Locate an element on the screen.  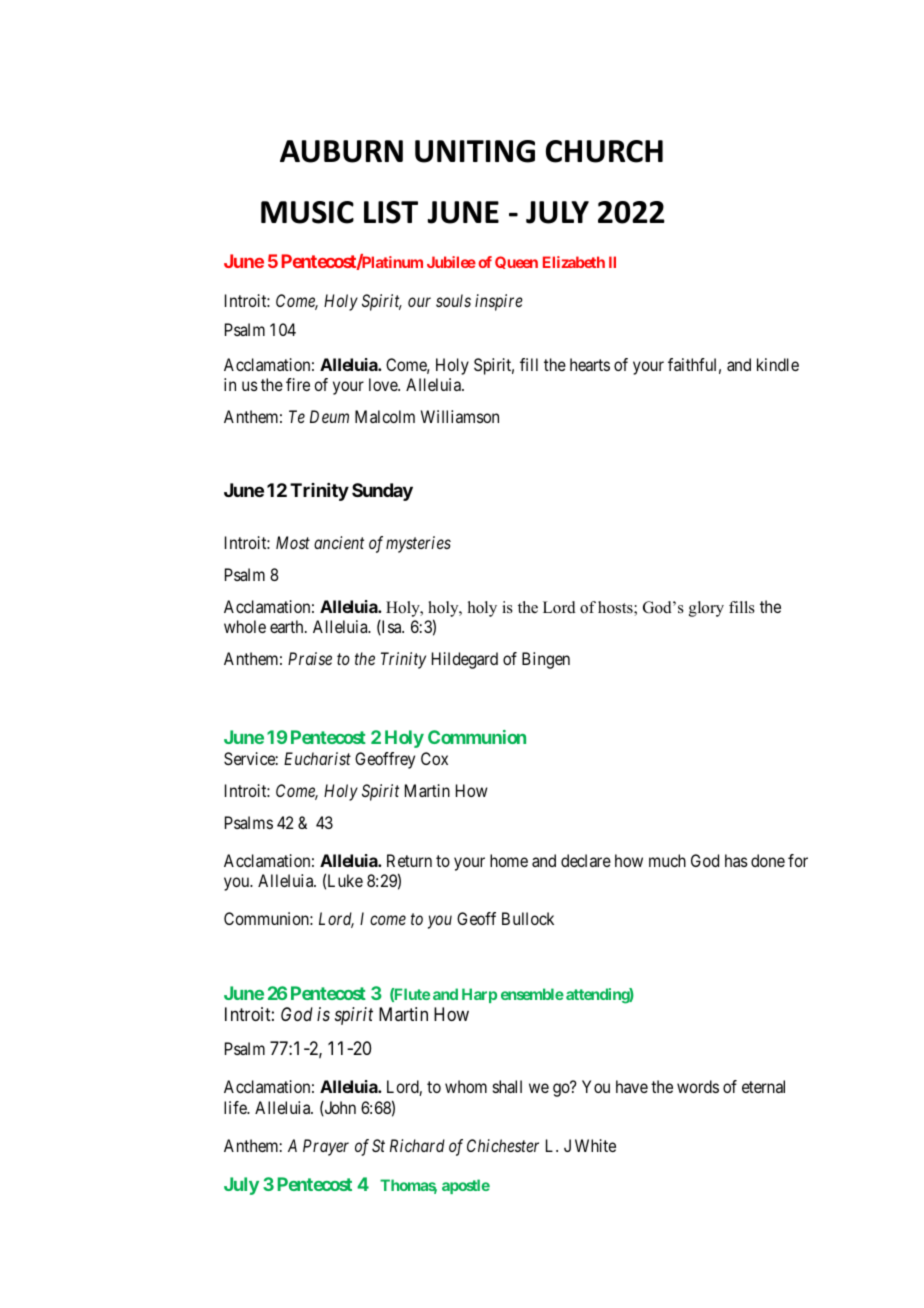
Prayer is located at coordinates (326, 1147).
